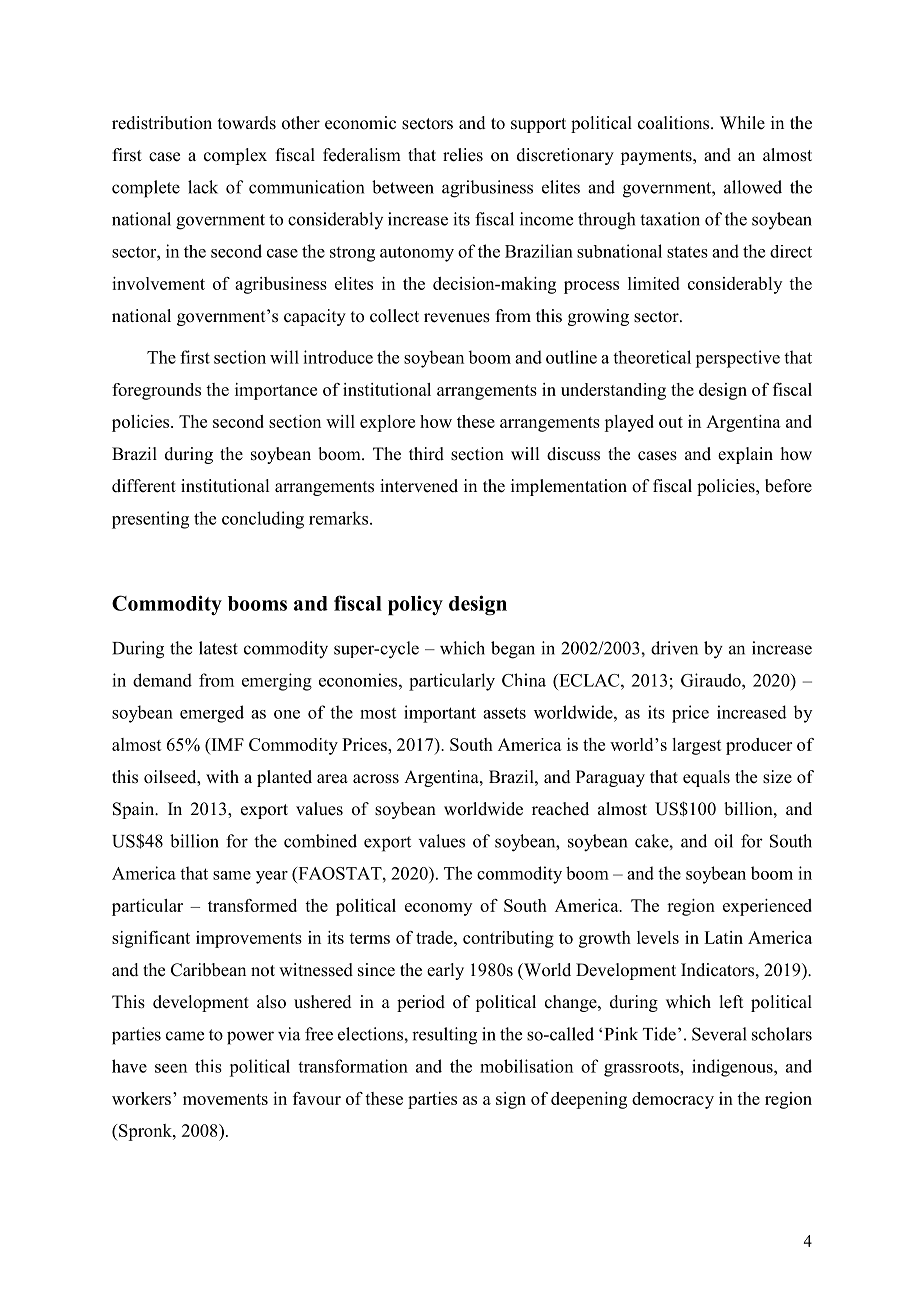 The image size is (924, 1309). I want to click on latest, so click(218, 648).
